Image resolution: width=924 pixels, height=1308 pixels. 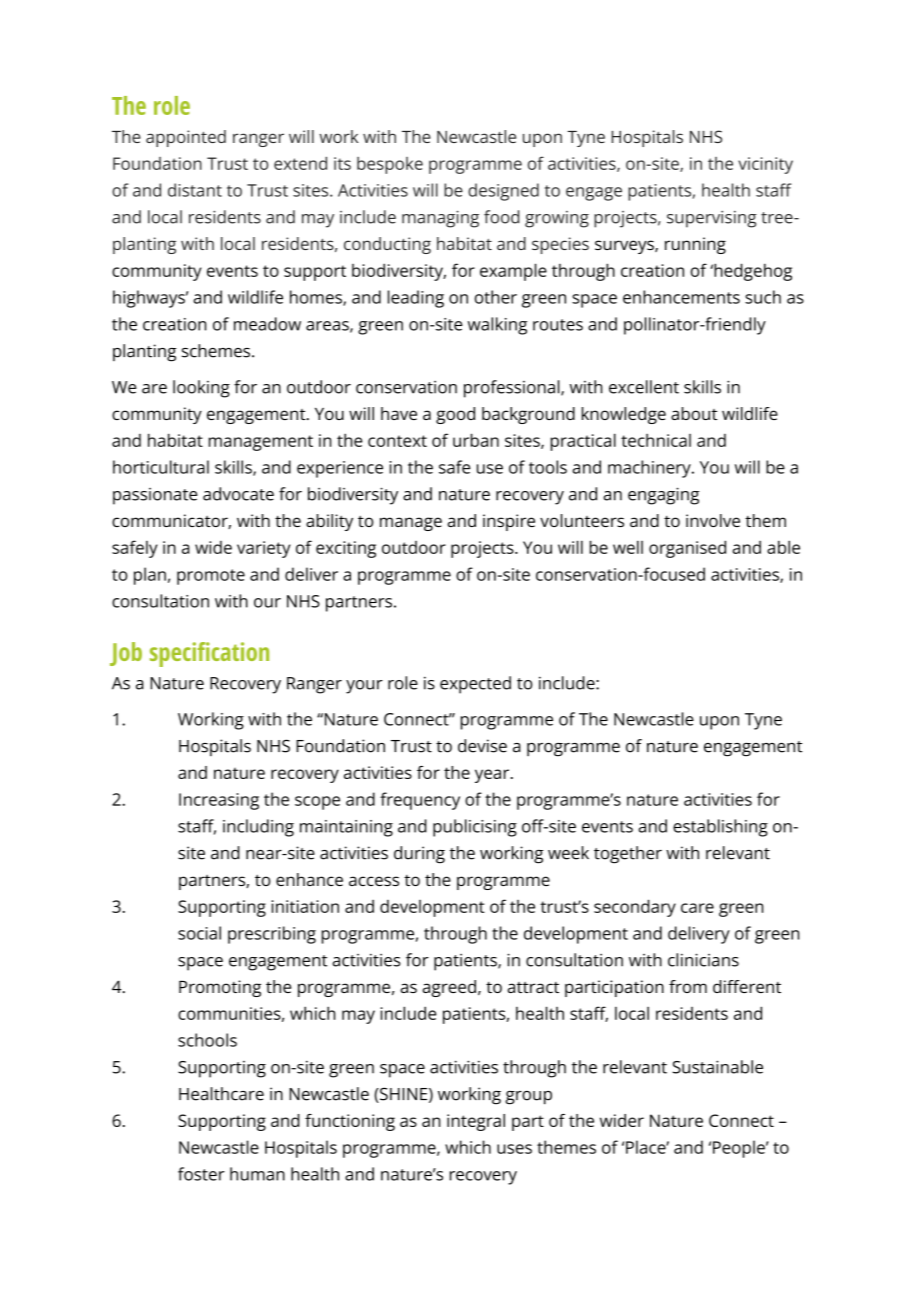 I want to click on foster, so click(x=201, y=1174).
